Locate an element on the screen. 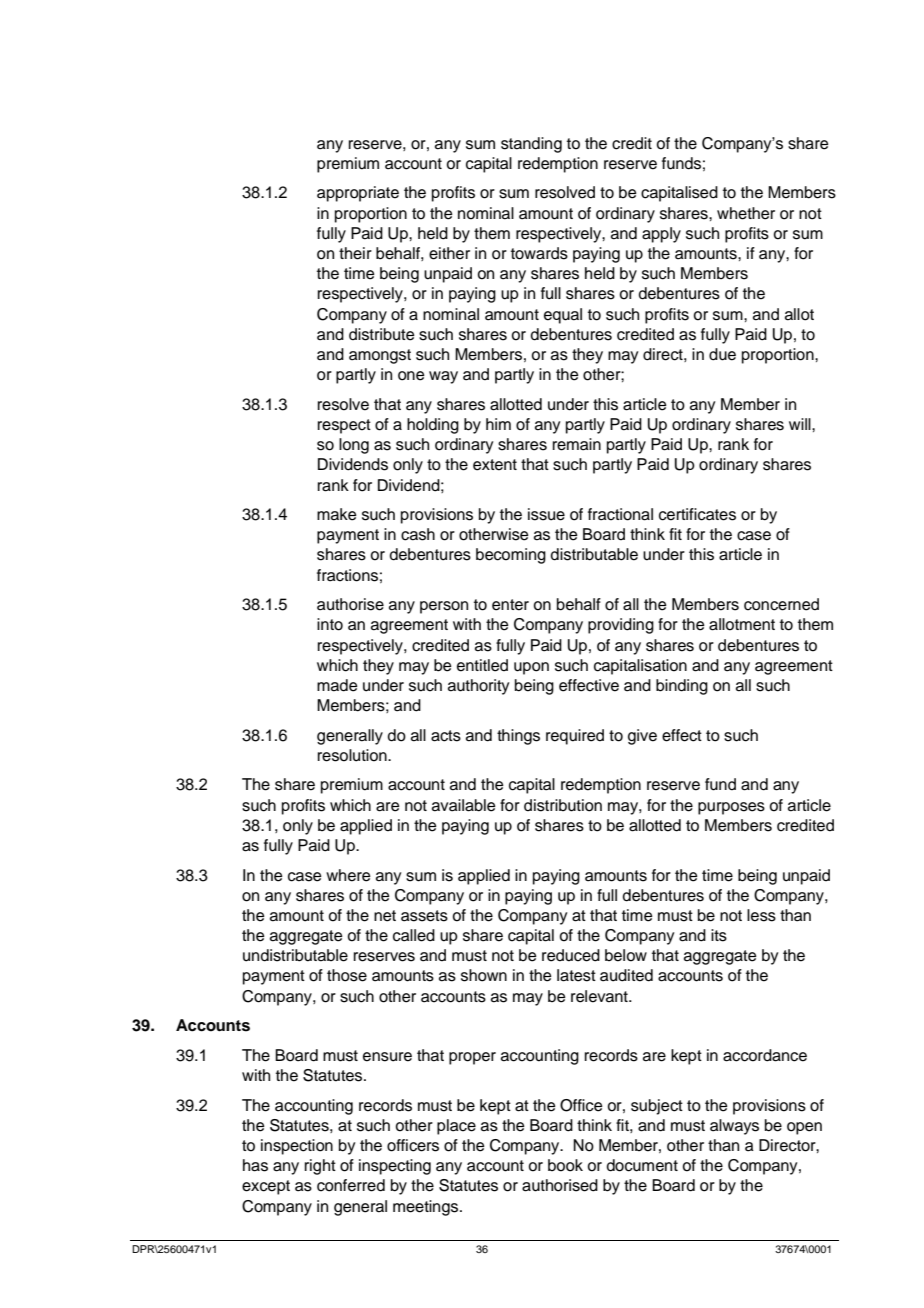 This screenshot has height=1308, width=924. those is located at coordinates (347, 975).
